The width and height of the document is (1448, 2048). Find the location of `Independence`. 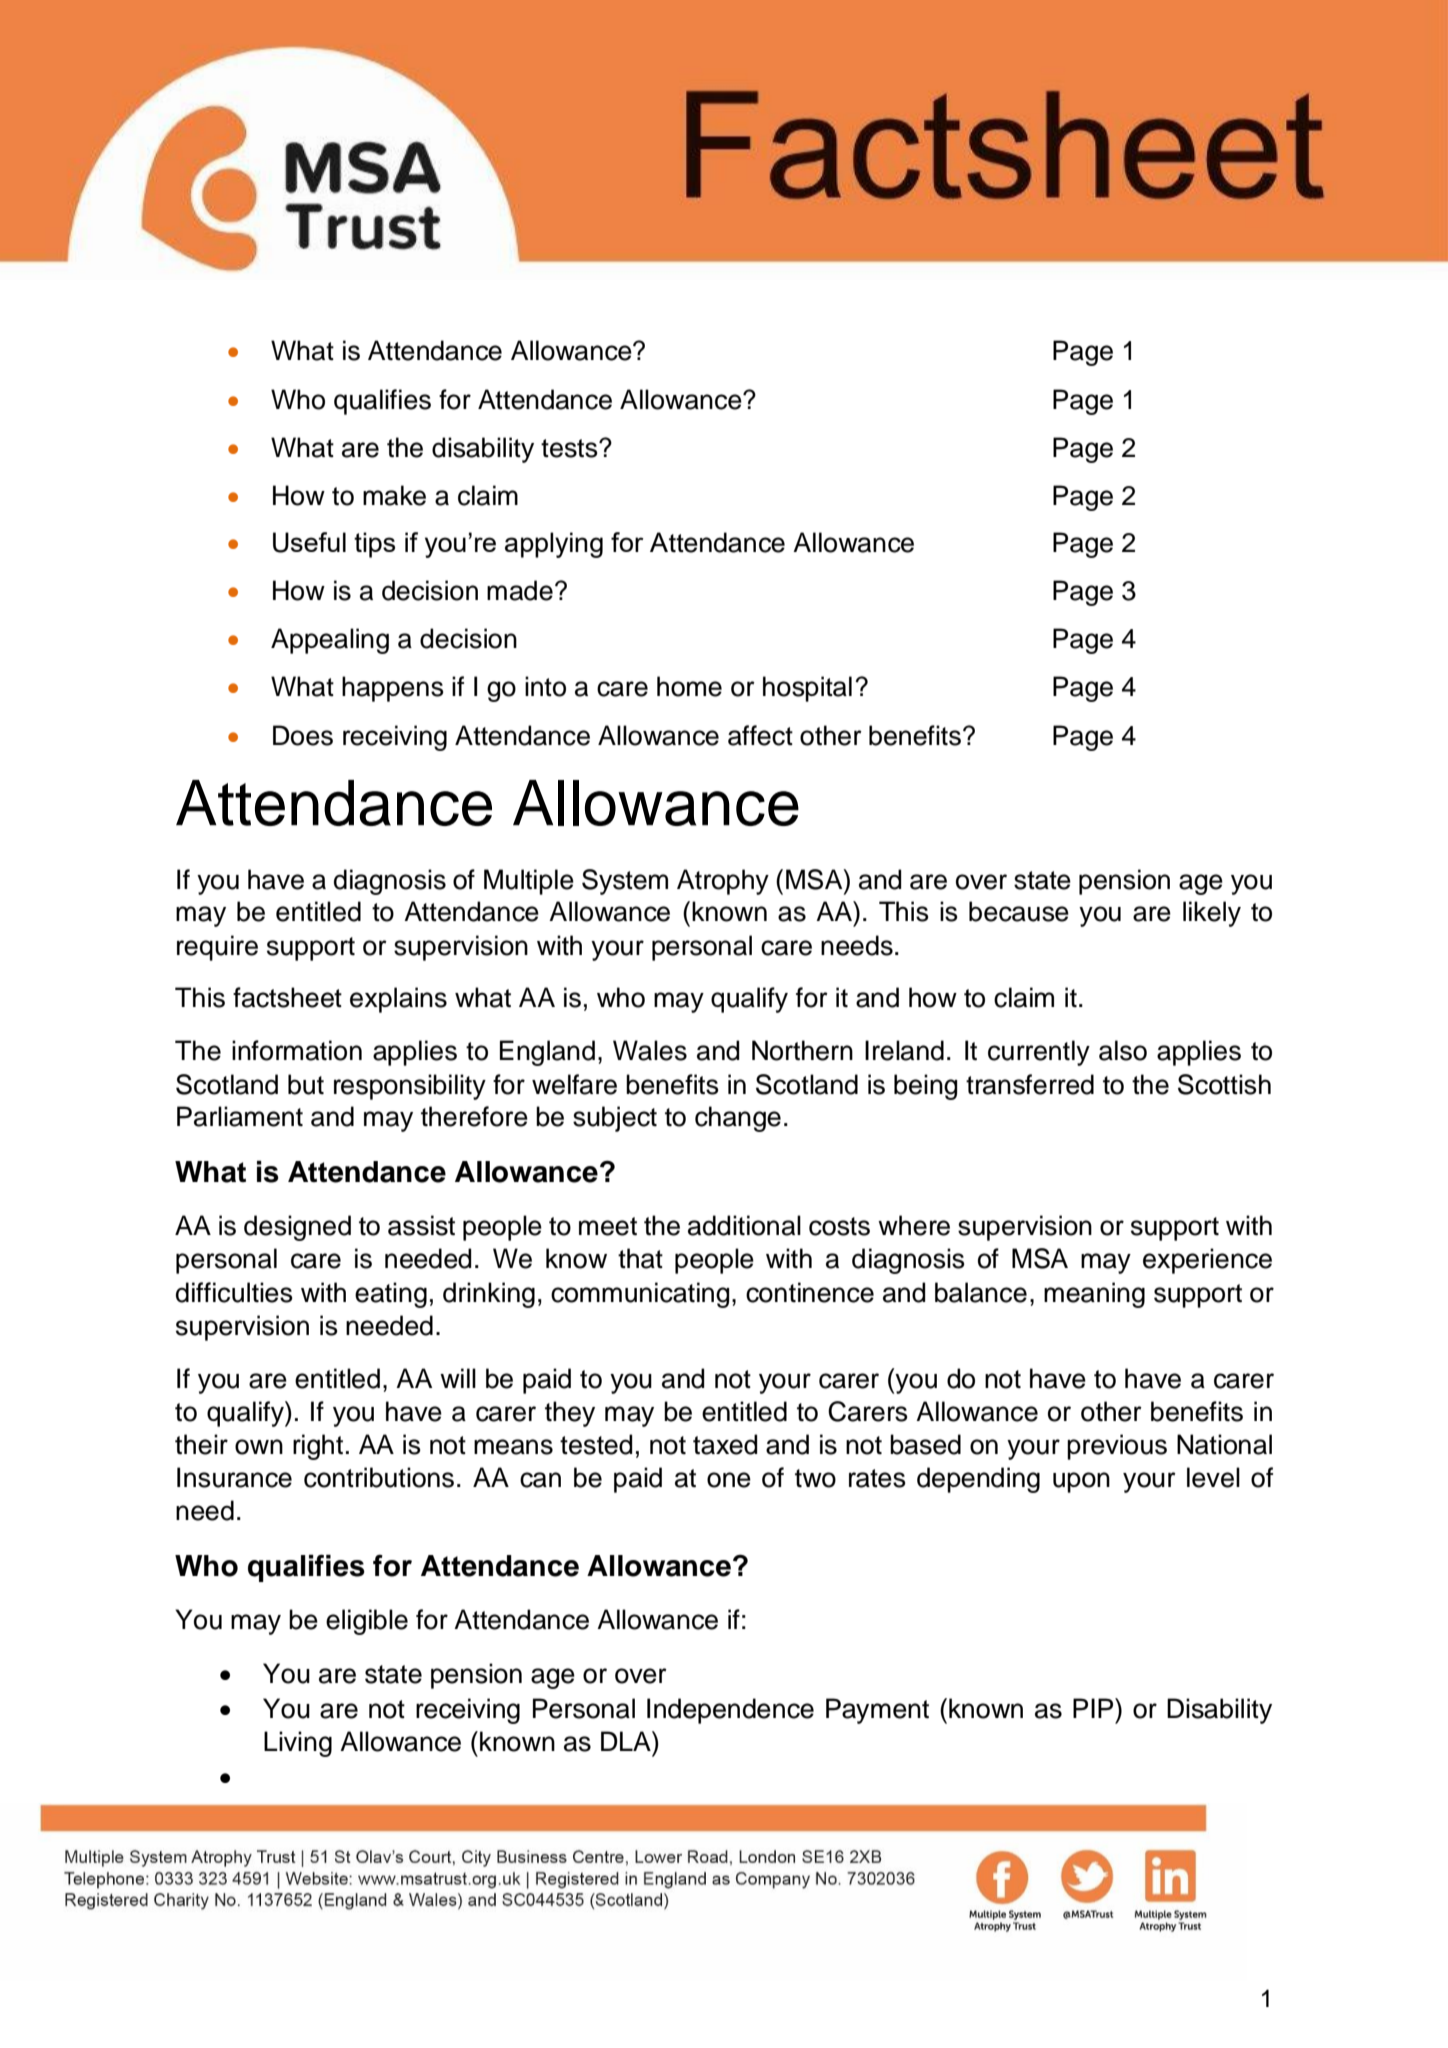

Independence is located at coordinates (730, 1711).
